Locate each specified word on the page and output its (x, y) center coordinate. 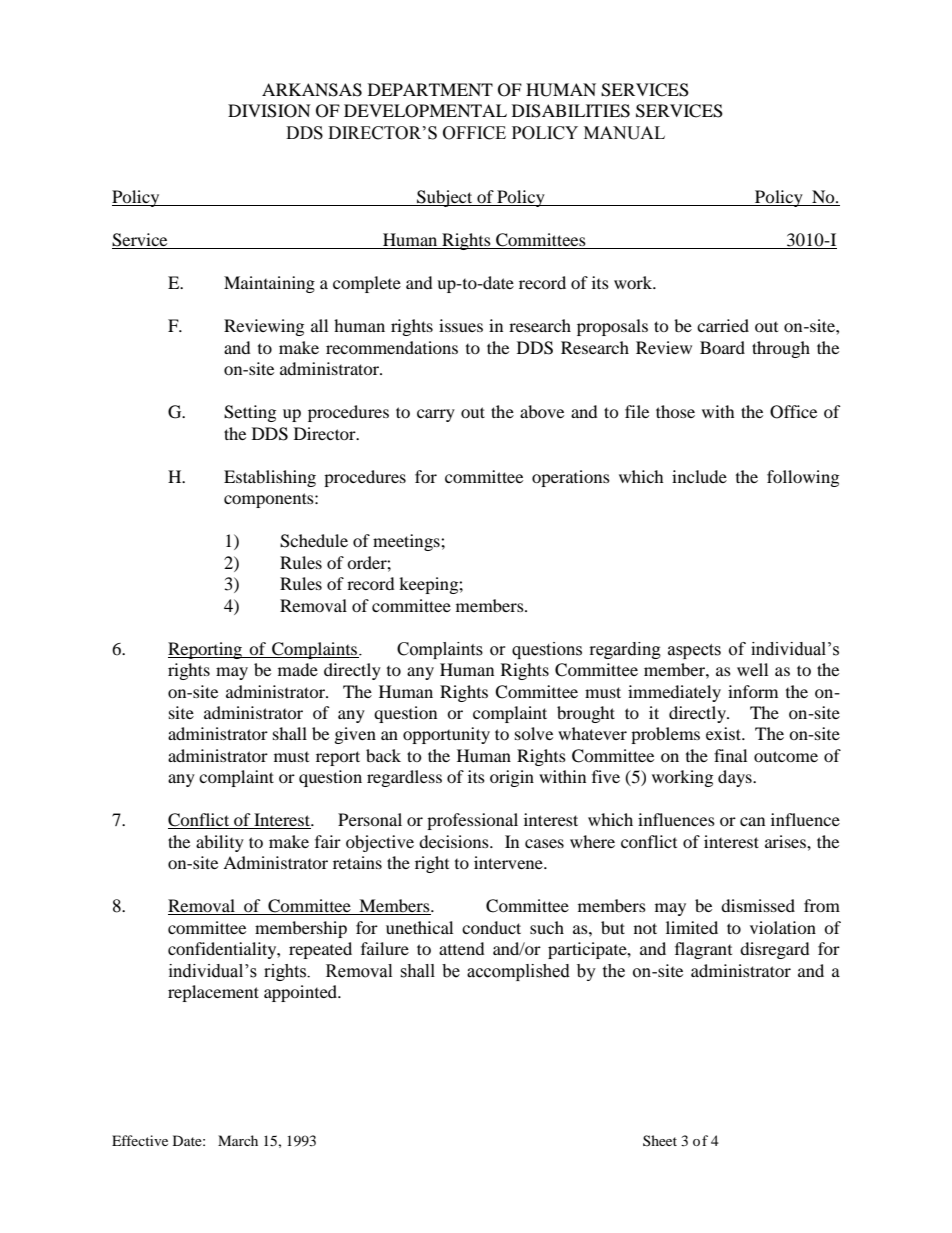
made (298, 669)
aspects (694, 651)
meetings (407, 542)
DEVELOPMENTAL (425, 111)
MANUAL (624, 133)
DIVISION (269, 111)
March (238, 1140)
